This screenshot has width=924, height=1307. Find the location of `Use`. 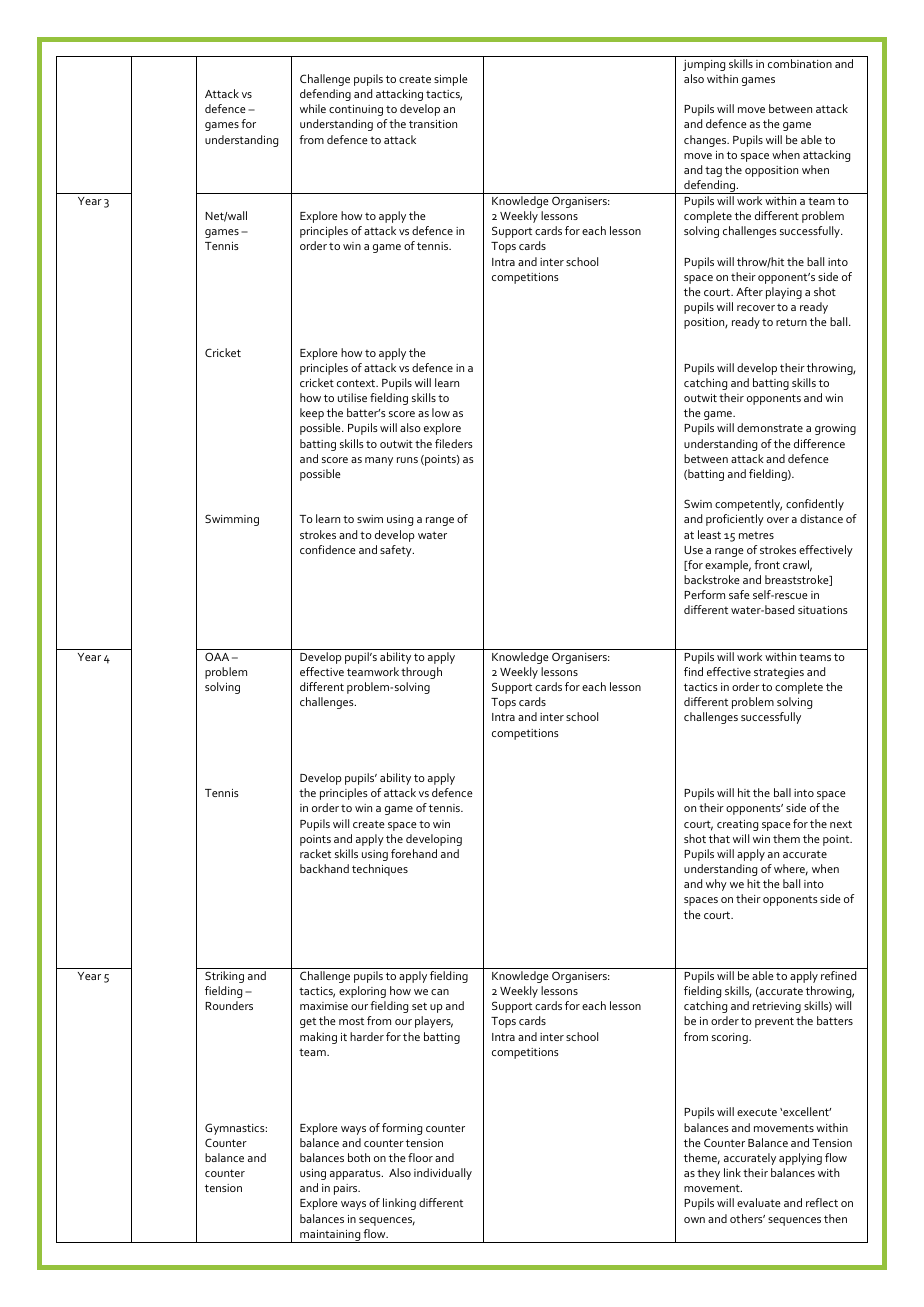

Use is located at coordinates (693, 550).
